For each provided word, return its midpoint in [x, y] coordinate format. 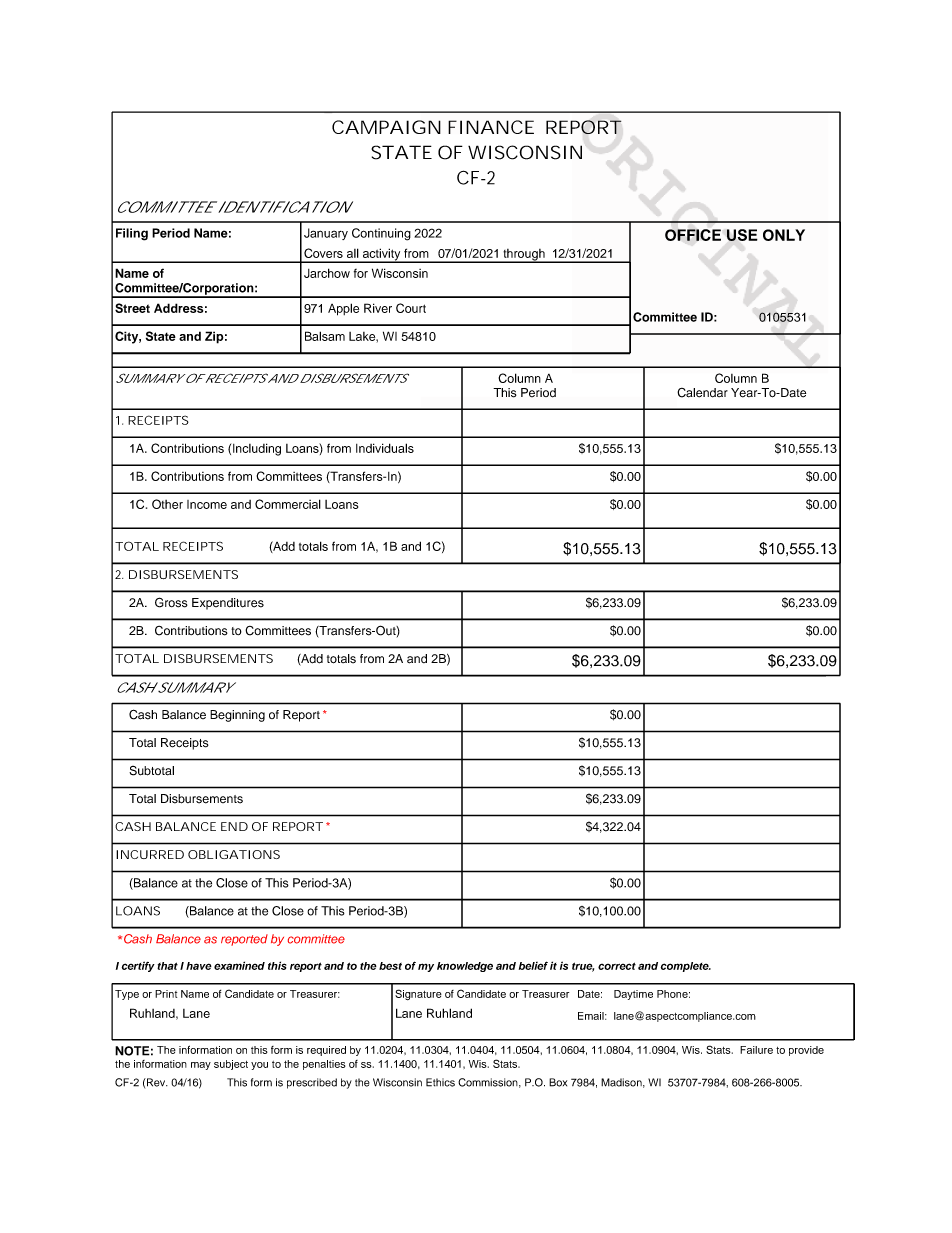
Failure [756, 1050]
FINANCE [491, 127]
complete [686, 967]
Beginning [237, 716]
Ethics [440, 1082]
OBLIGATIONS [234, 854]
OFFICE [693, 235]
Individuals [385, 448]
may [201, 1066]
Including [257, 449]
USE [742, 235]
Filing [132, 234]
